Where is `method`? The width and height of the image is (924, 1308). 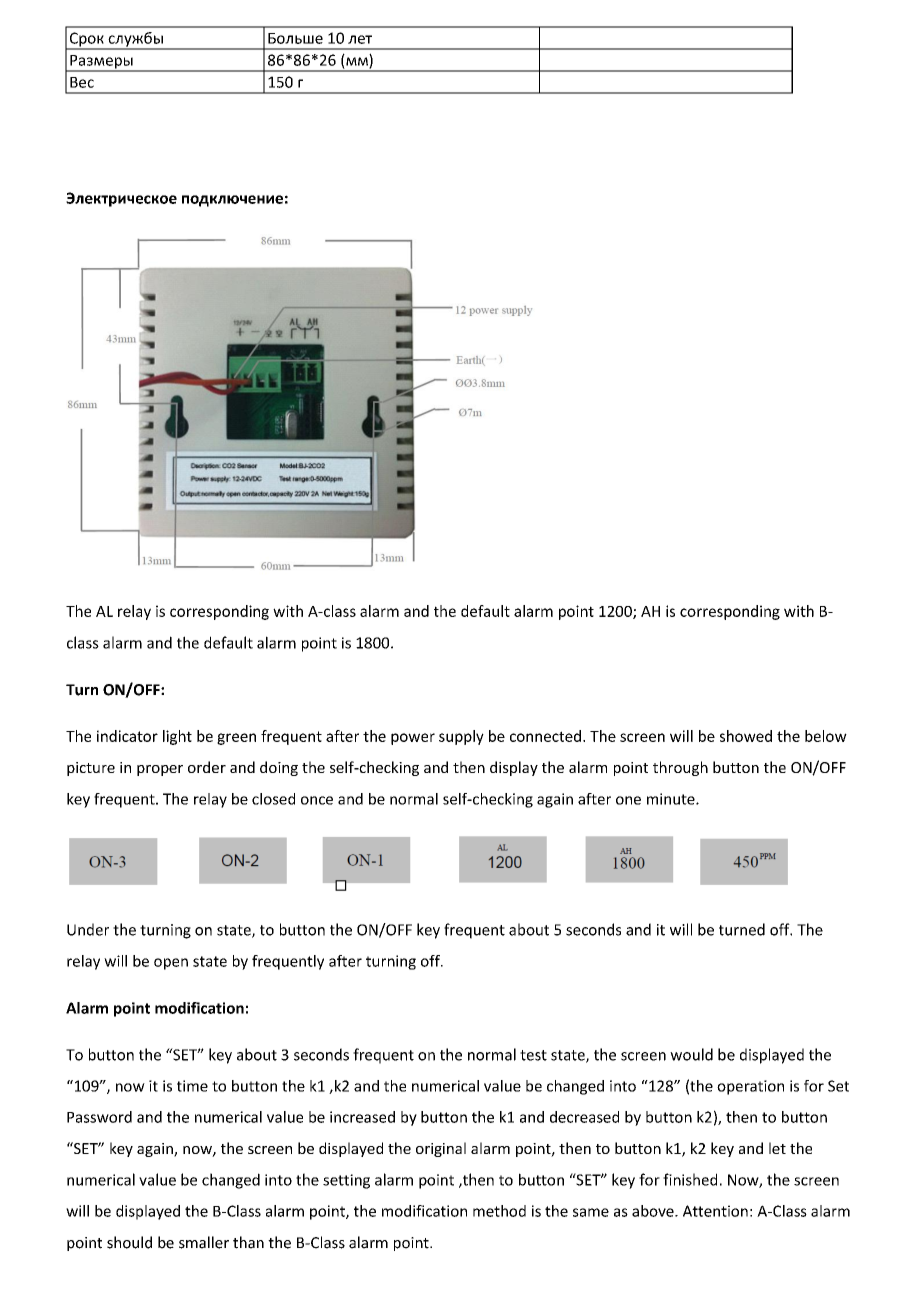 method is located at coordinates (499, 1211).
